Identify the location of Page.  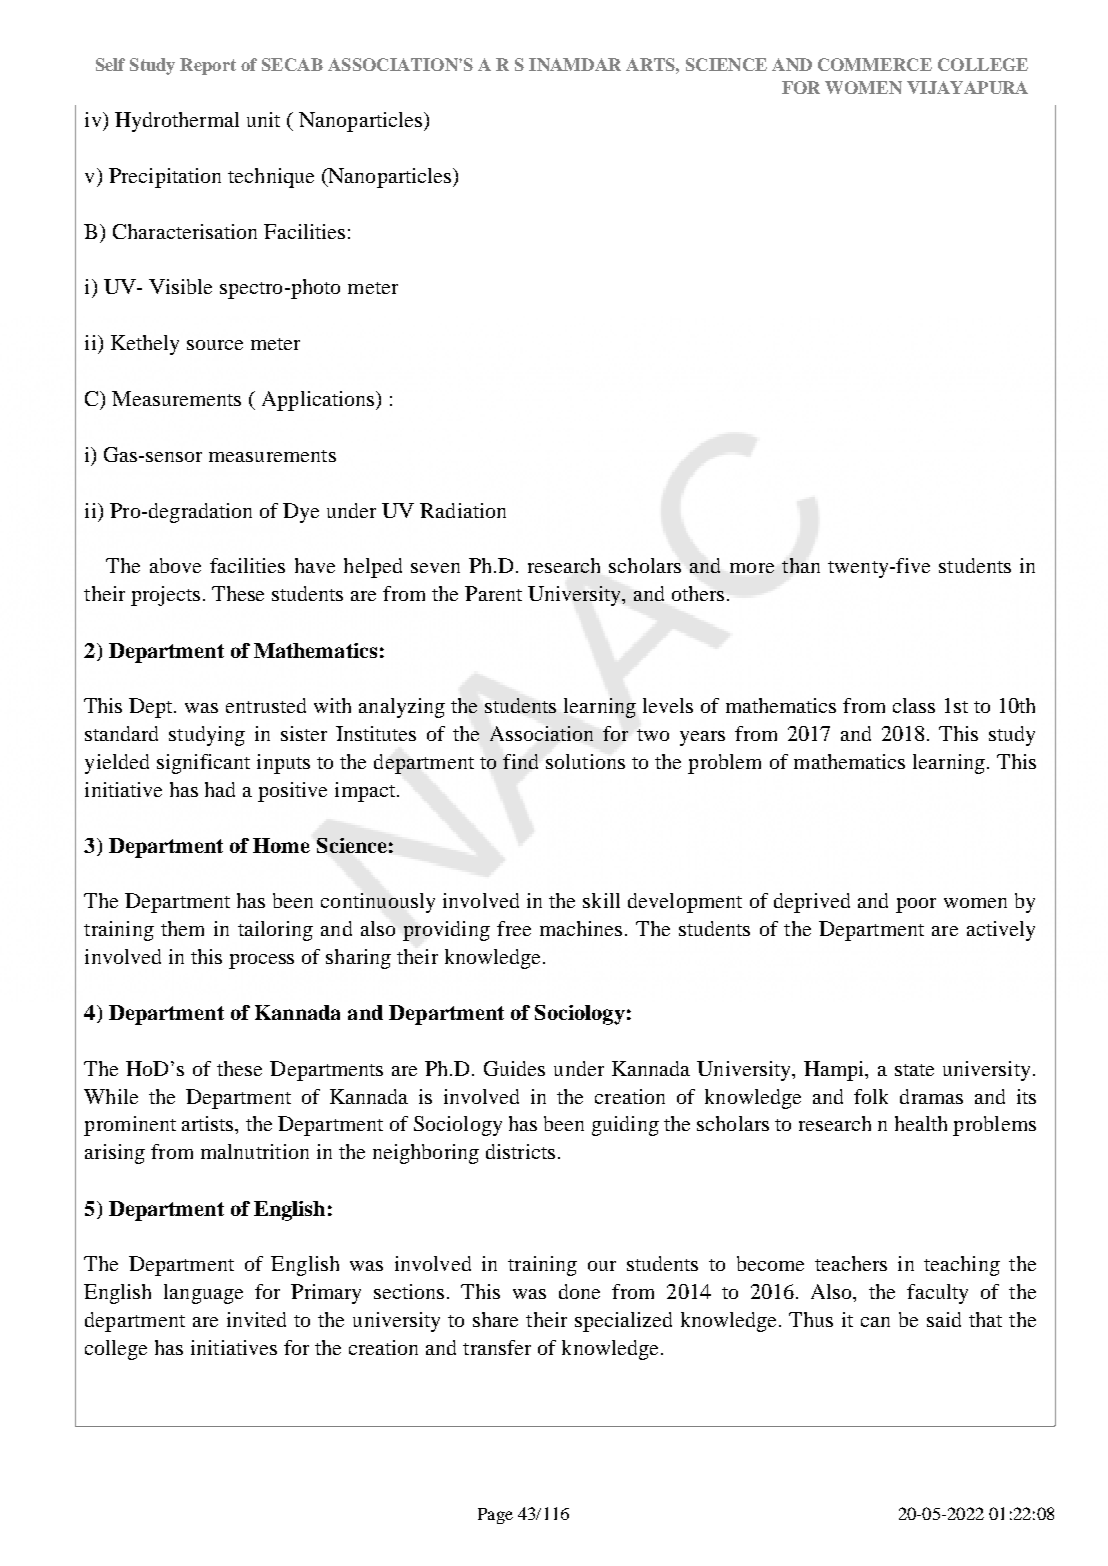
(495, 1516).
